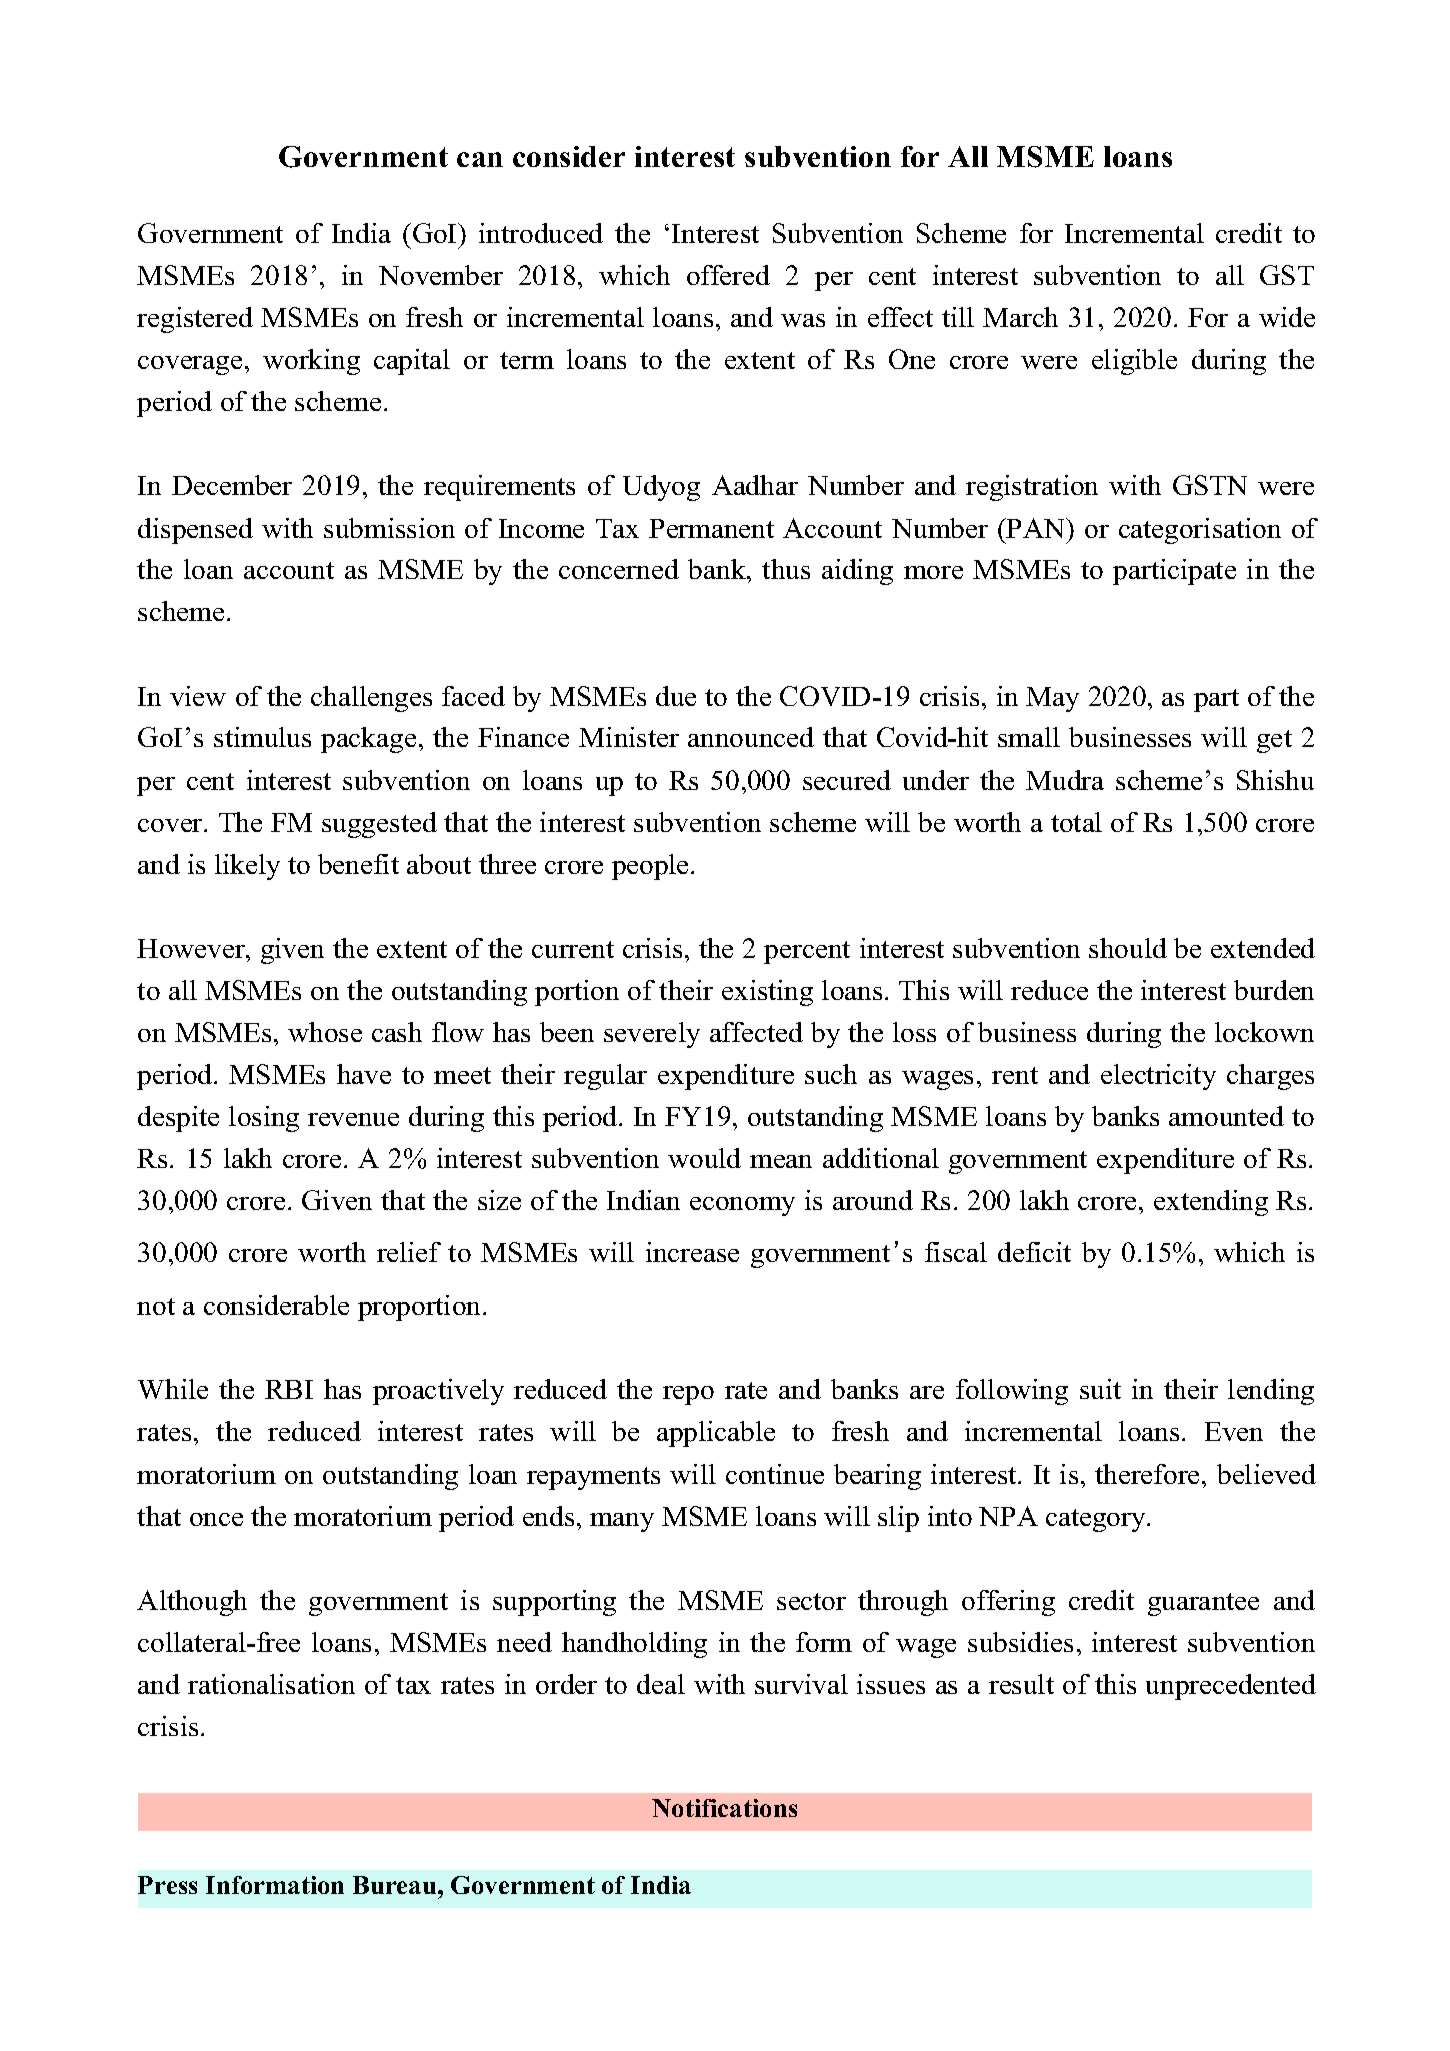 This document has height=2051, width=1450. What do you see at coordinates (441, 275) in the document?
I see `November` at bounding box center [441, 275].
